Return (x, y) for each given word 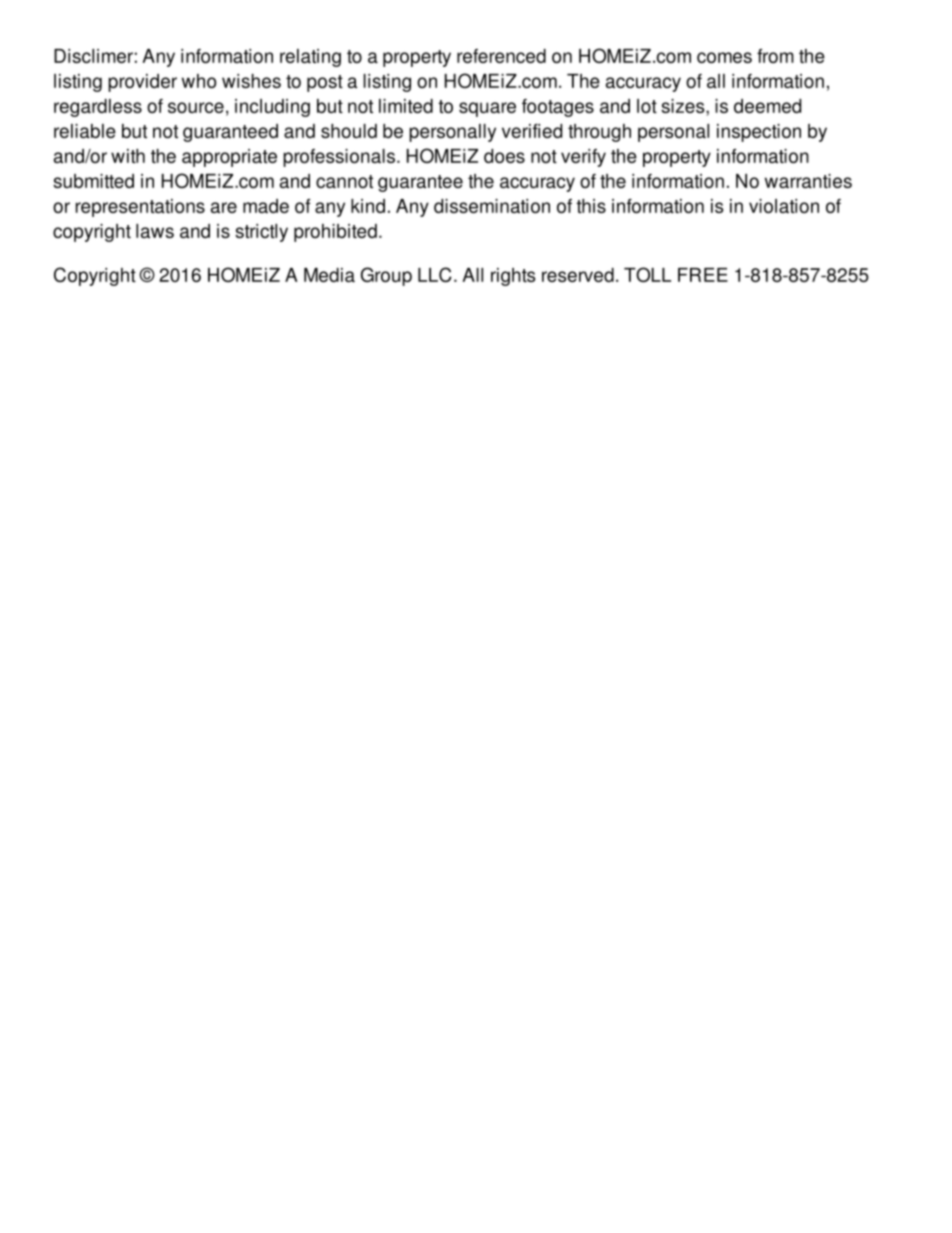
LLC (435, 274)
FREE (703, 275)
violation (784, 206)
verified (532, 131)
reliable (85, 131)
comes (724, 57)
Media (329, 275)
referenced (501, 56)
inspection (759, 133)
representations (140, 208)
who (199, 81)
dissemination (492, 206)
